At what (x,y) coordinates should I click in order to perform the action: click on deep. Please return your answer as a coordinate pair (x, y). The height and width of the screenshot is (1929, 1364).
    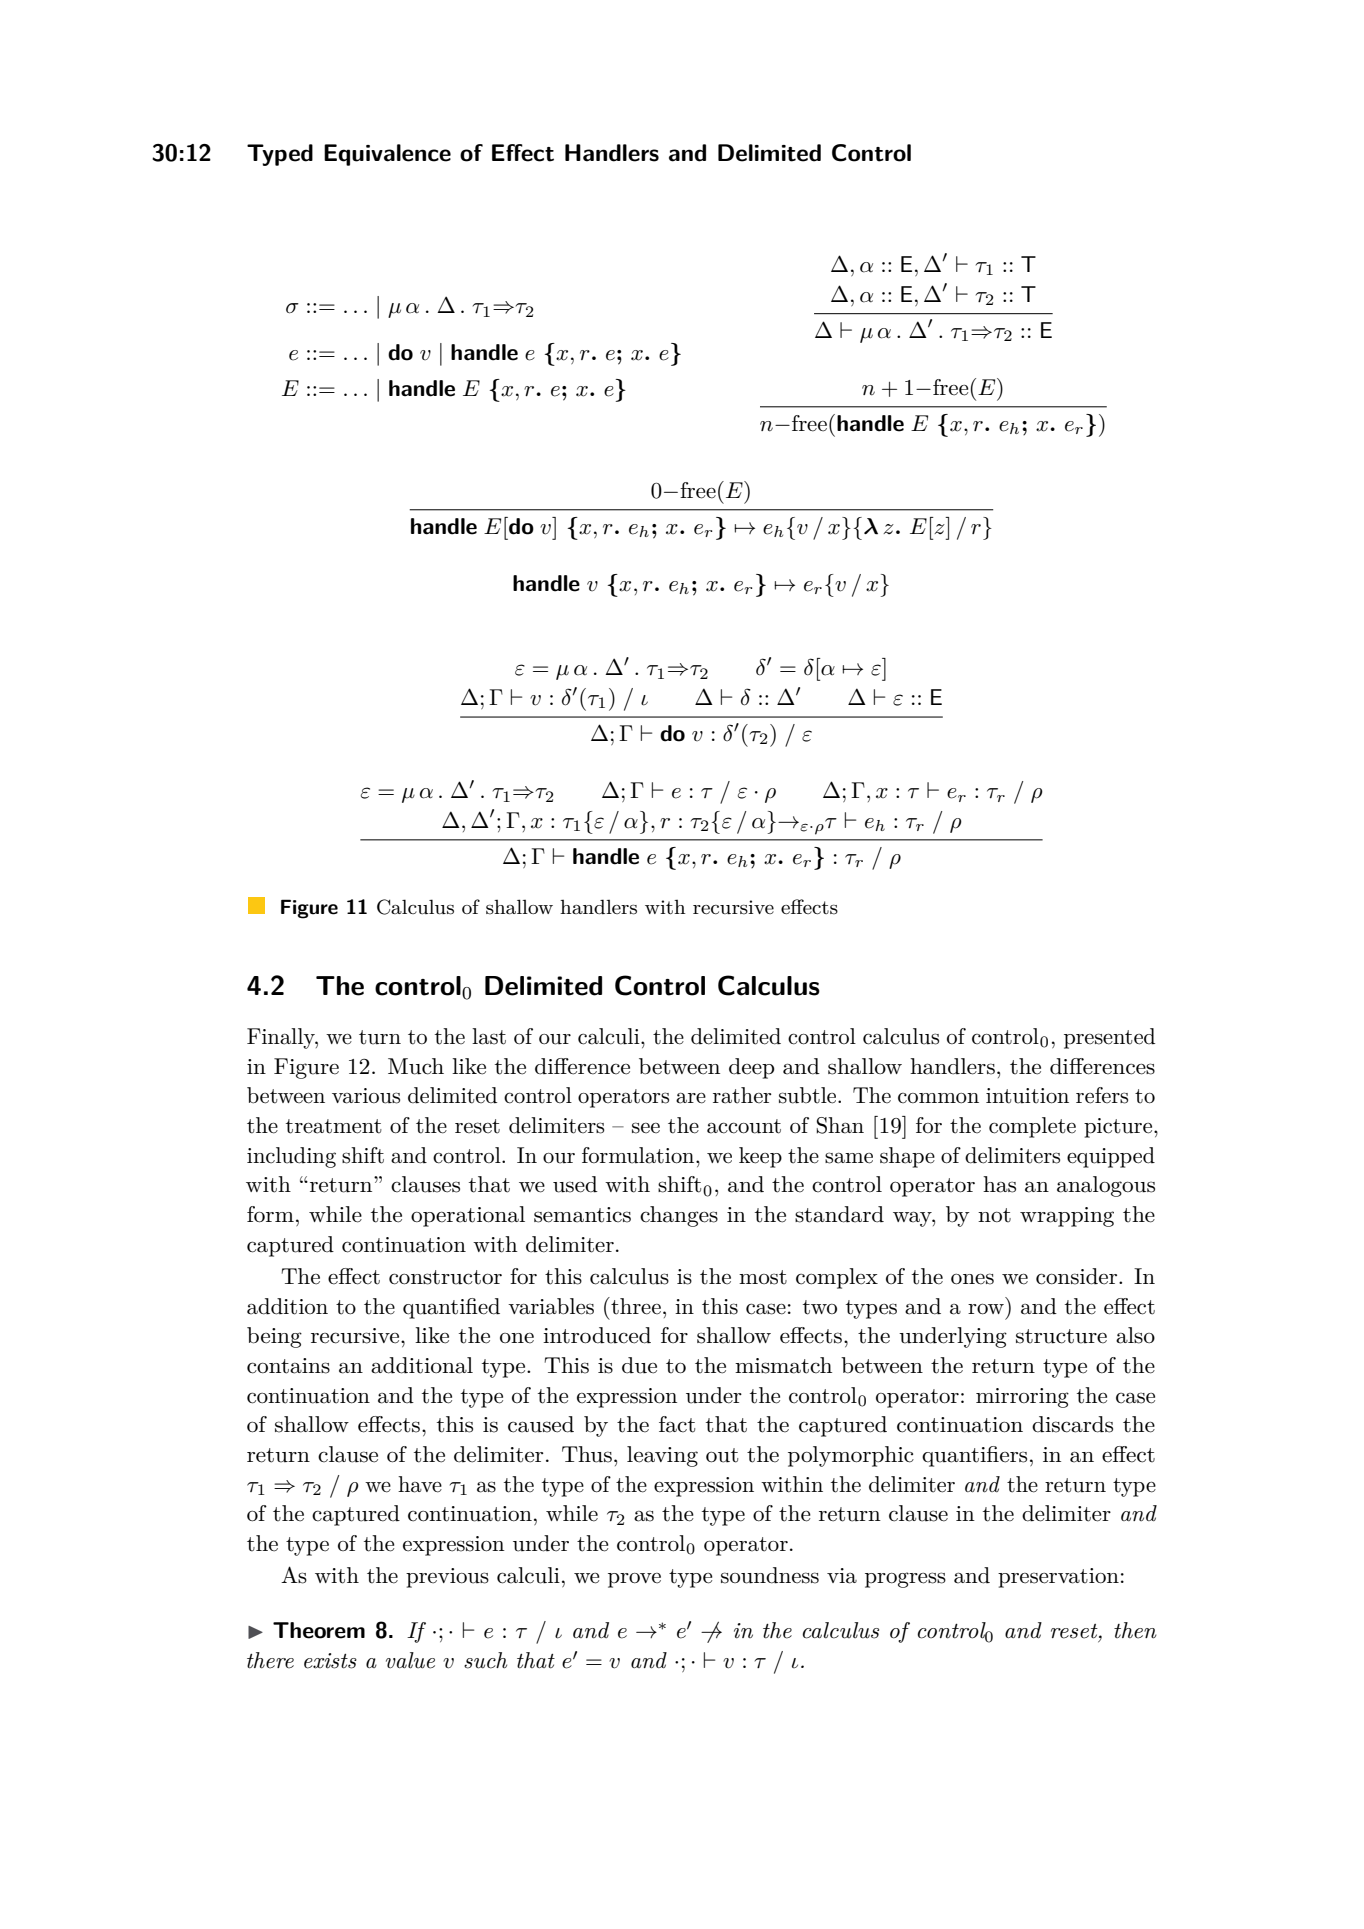
    Looking at the image, I should click on (752, 1068).
